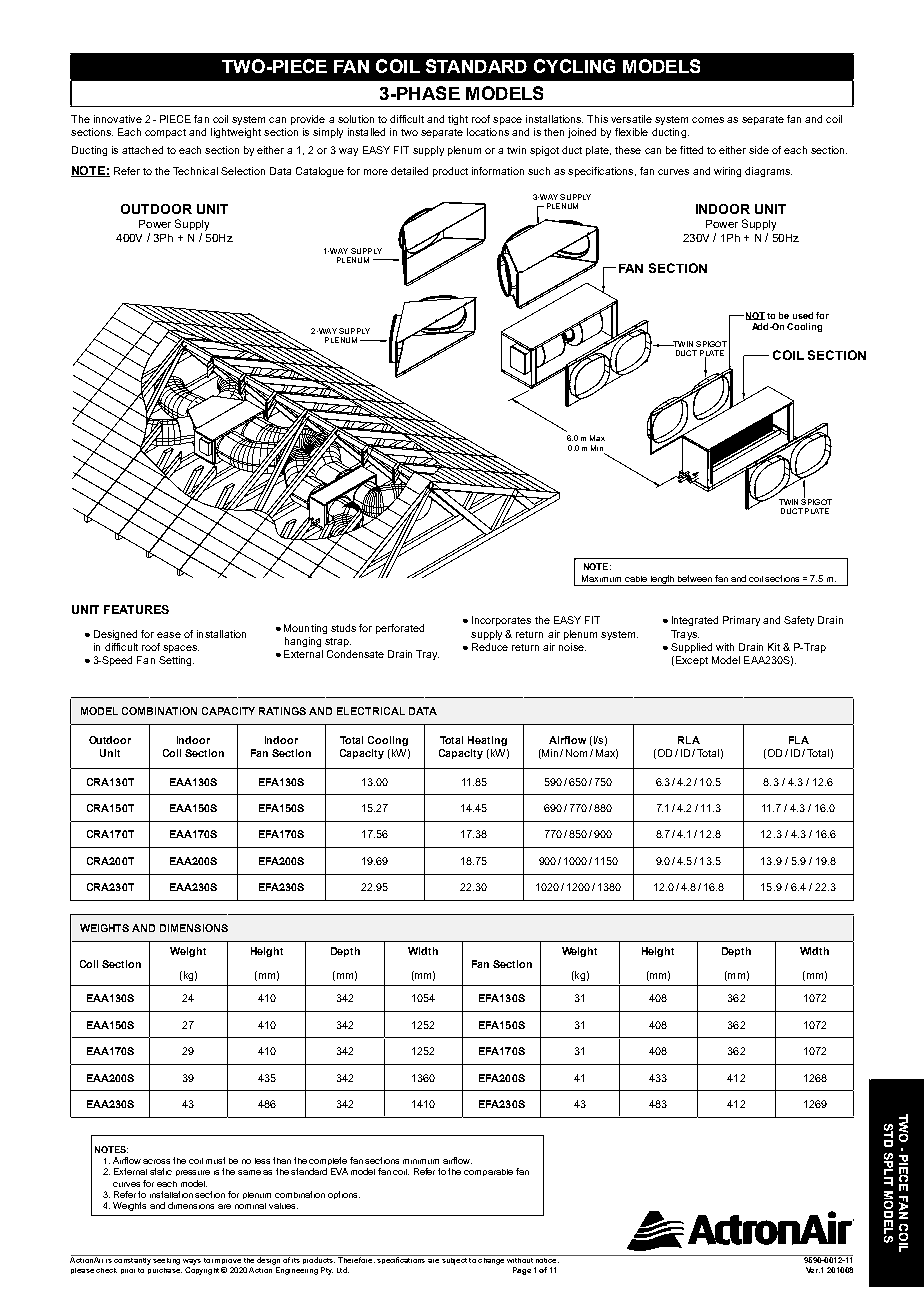 This screenshot has height=1308, width=924. Describe the element at coordinates (215, 1160) in the screenshot. I see `must` at that location.
